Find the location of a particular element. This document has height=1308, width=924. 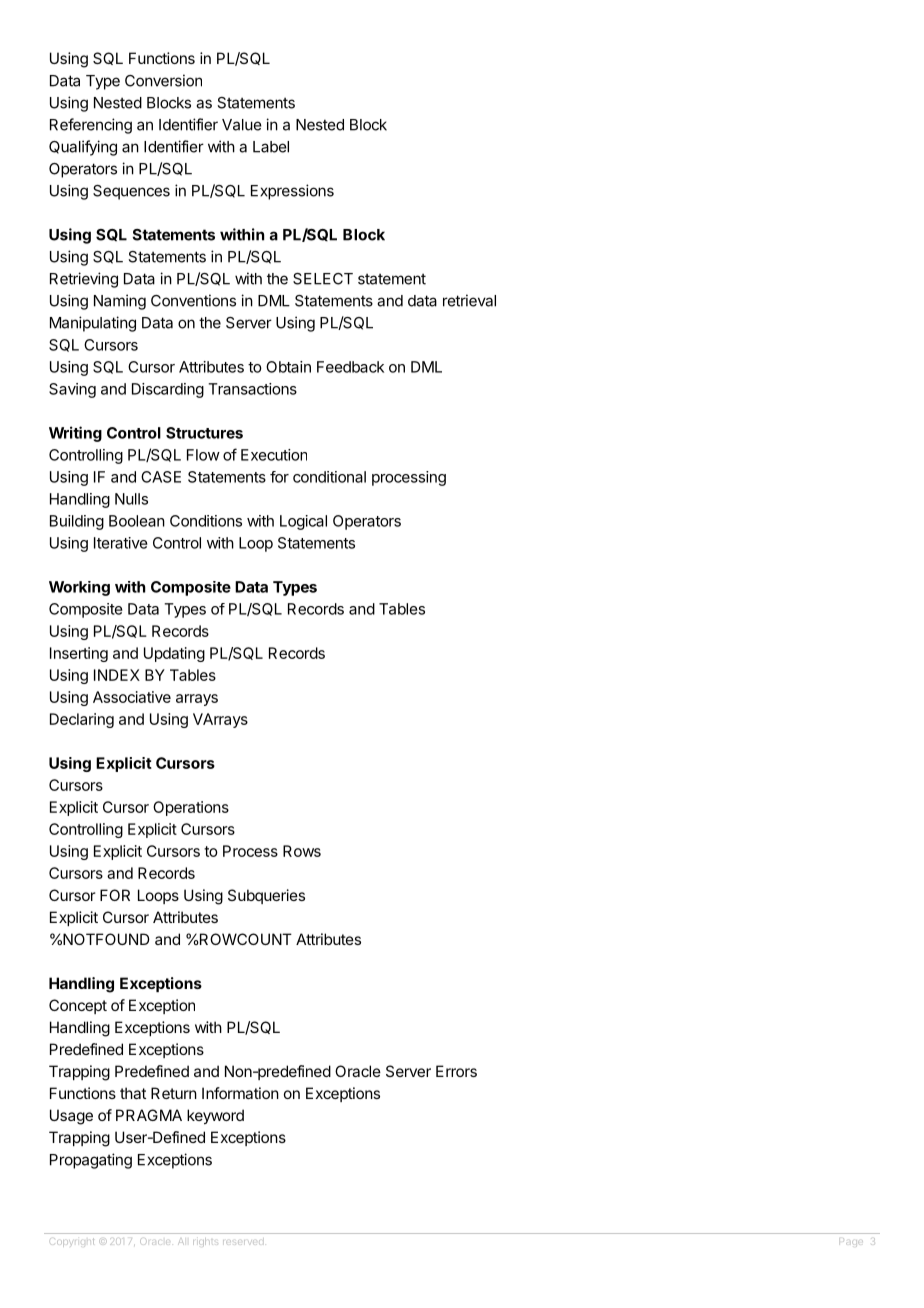

SELECT is located at coordinates (323, 279).
